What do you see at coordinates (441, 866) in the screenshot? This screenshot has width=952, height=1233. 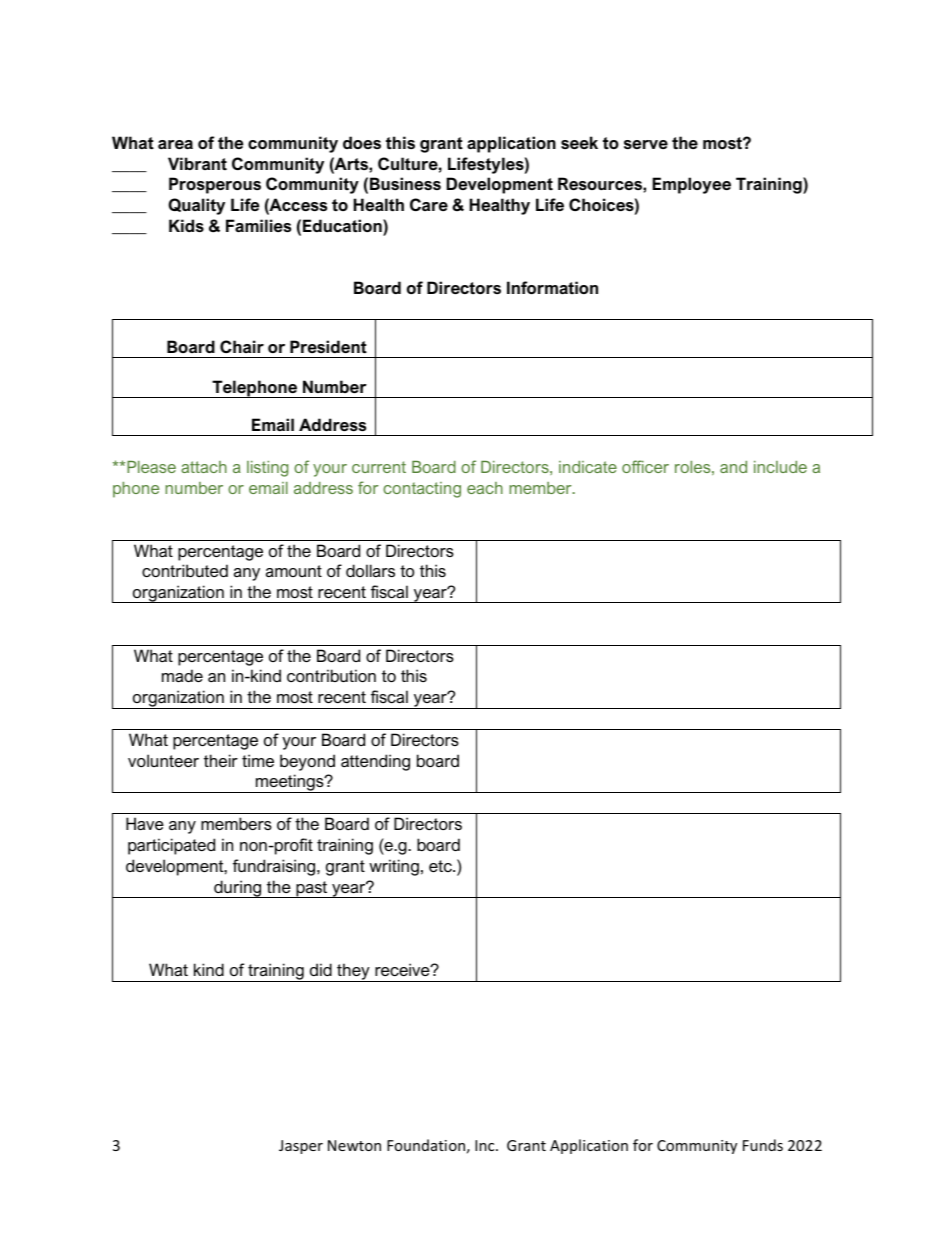 I see `etc` at bounding box center [441, 866].
